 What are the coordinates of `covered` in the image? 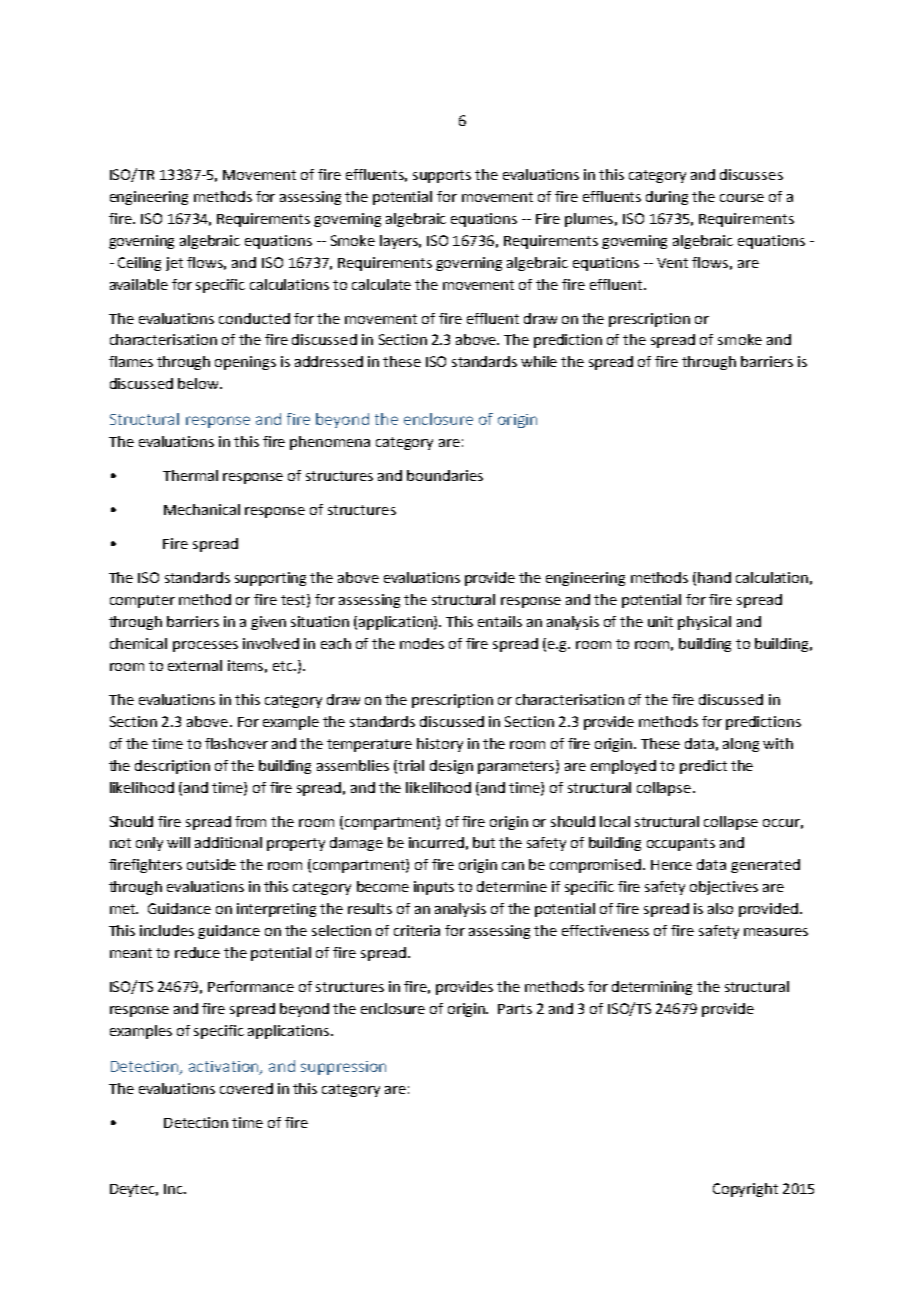 It's located at (246, 1088).
